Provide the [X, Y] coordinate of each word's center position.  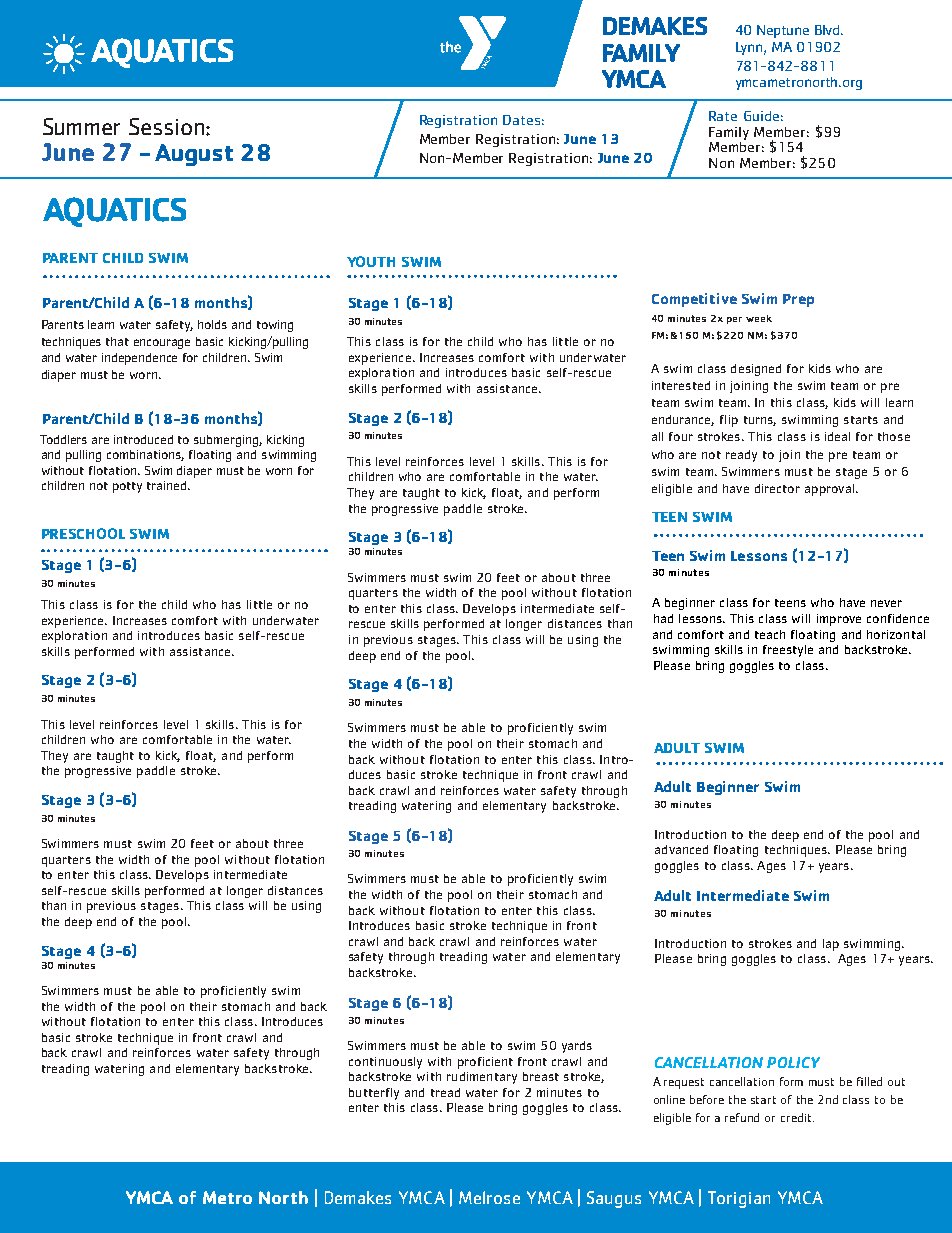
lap [831, 945]
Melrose [489, 1197]
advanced [681, 849]
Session [166, 126]
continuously [385, 1063]
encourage [162, 344]
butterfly [374, 1094]
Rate [723, 116]
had [663, 618]
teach [770, 634]
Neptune [783, 31]
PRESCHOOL [83, 533]
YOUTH [371, 261]
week [759, 318]
